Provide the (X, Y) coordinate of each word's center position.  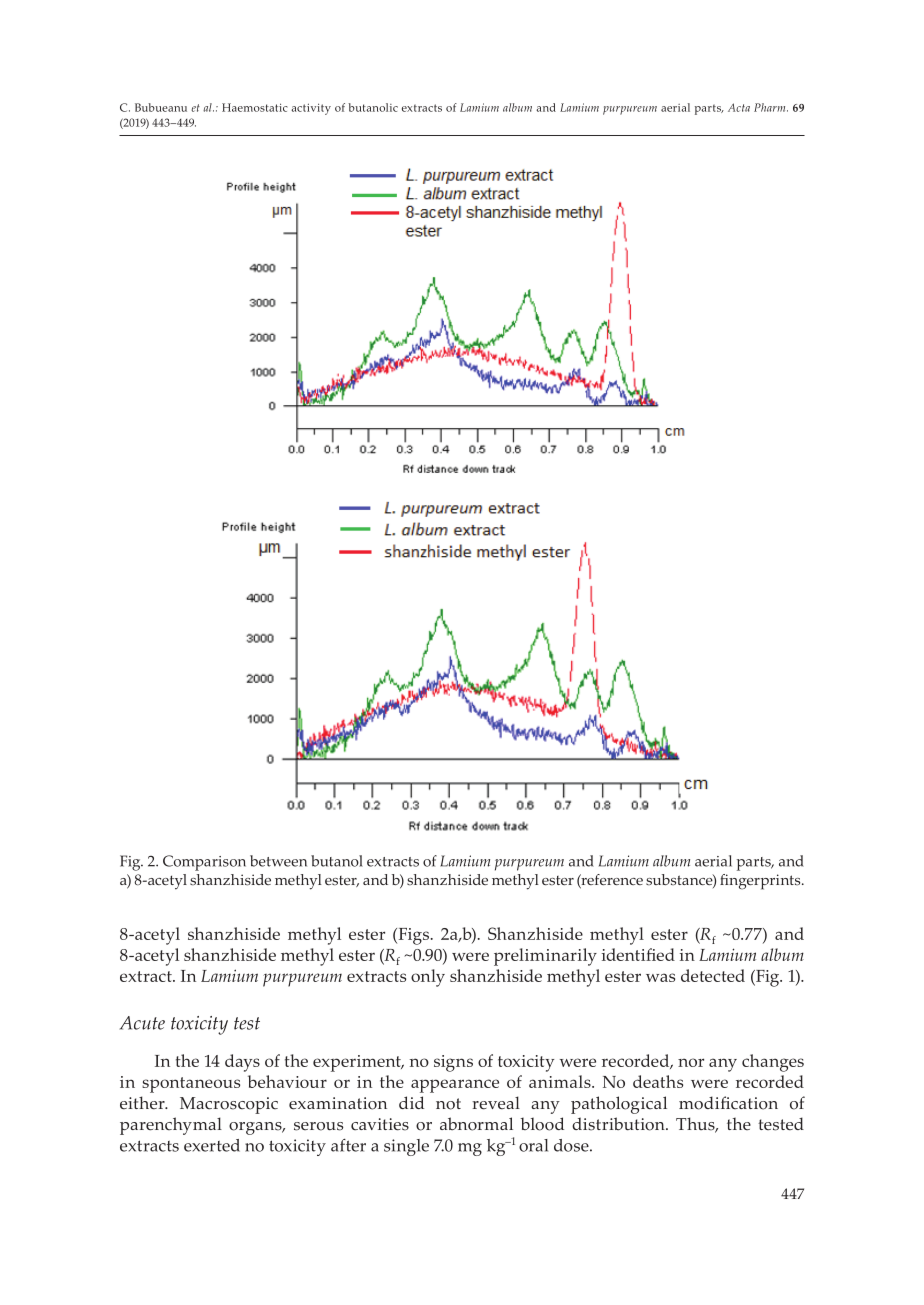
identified (638, 954)
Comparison (204, 863)
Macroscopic (229, 1105)
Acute (142, 1023)
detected (713, 975)
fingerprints (761, 882)
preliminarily (545, 957)
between (278, 861)
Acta (739, 107)
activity (311, 109)
